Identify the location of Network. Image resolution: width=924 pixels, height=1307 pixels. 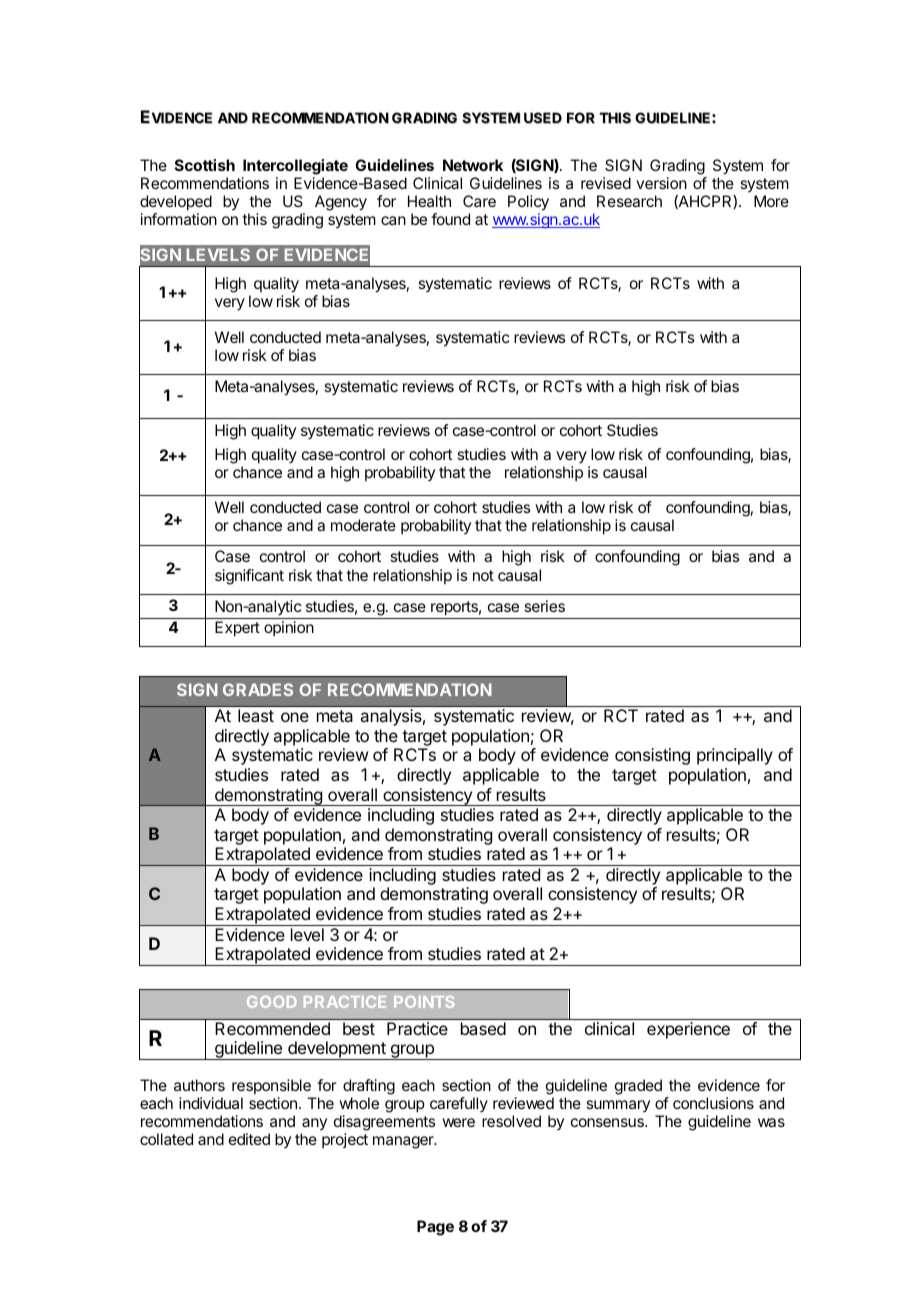
(473, 165).
